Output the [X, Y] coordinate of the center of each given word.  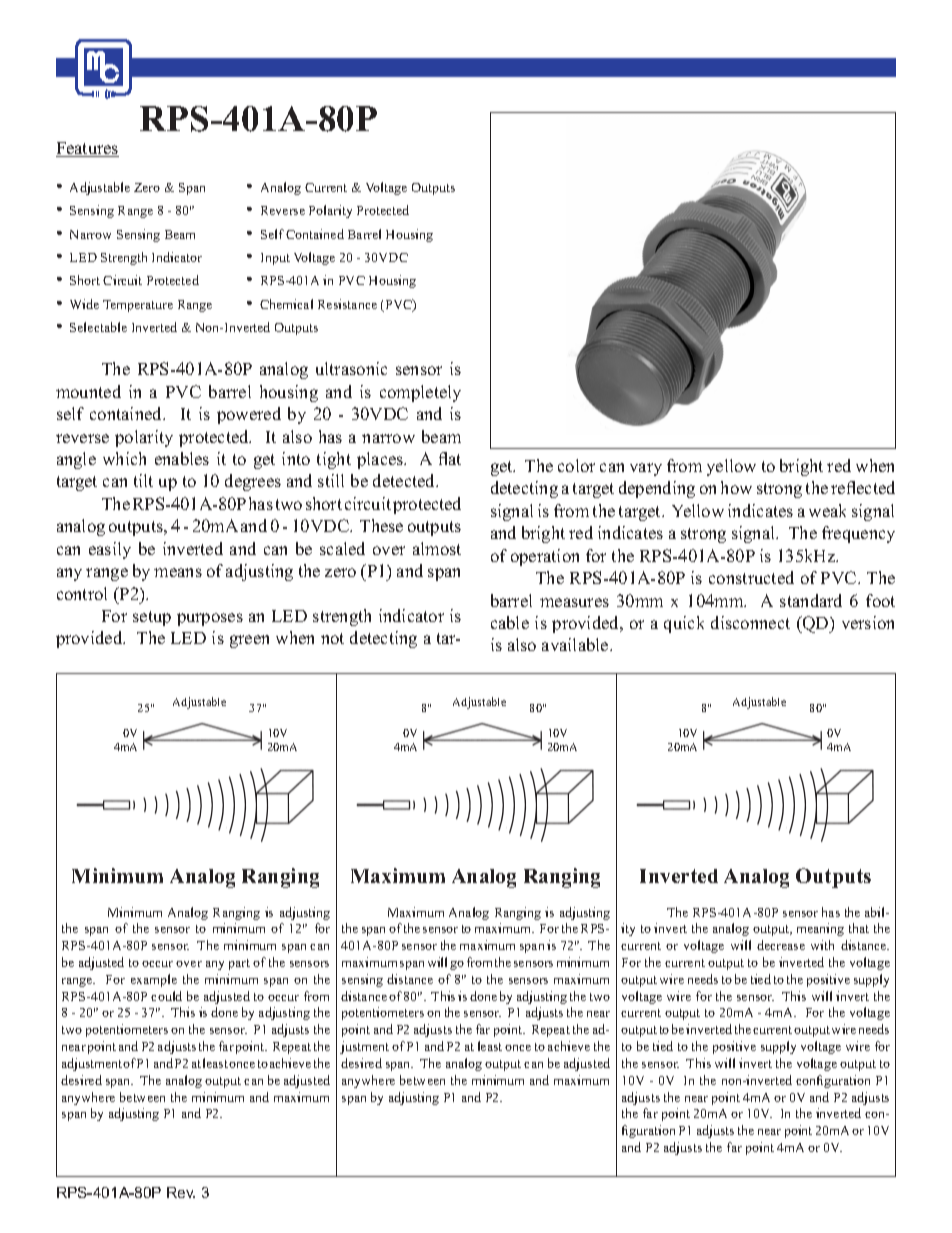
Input [275, 259]
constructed [751, 577]
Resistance [347, 304]
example [154, 980]
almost [437, 548]
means [178, 572]
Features [87, 149]
